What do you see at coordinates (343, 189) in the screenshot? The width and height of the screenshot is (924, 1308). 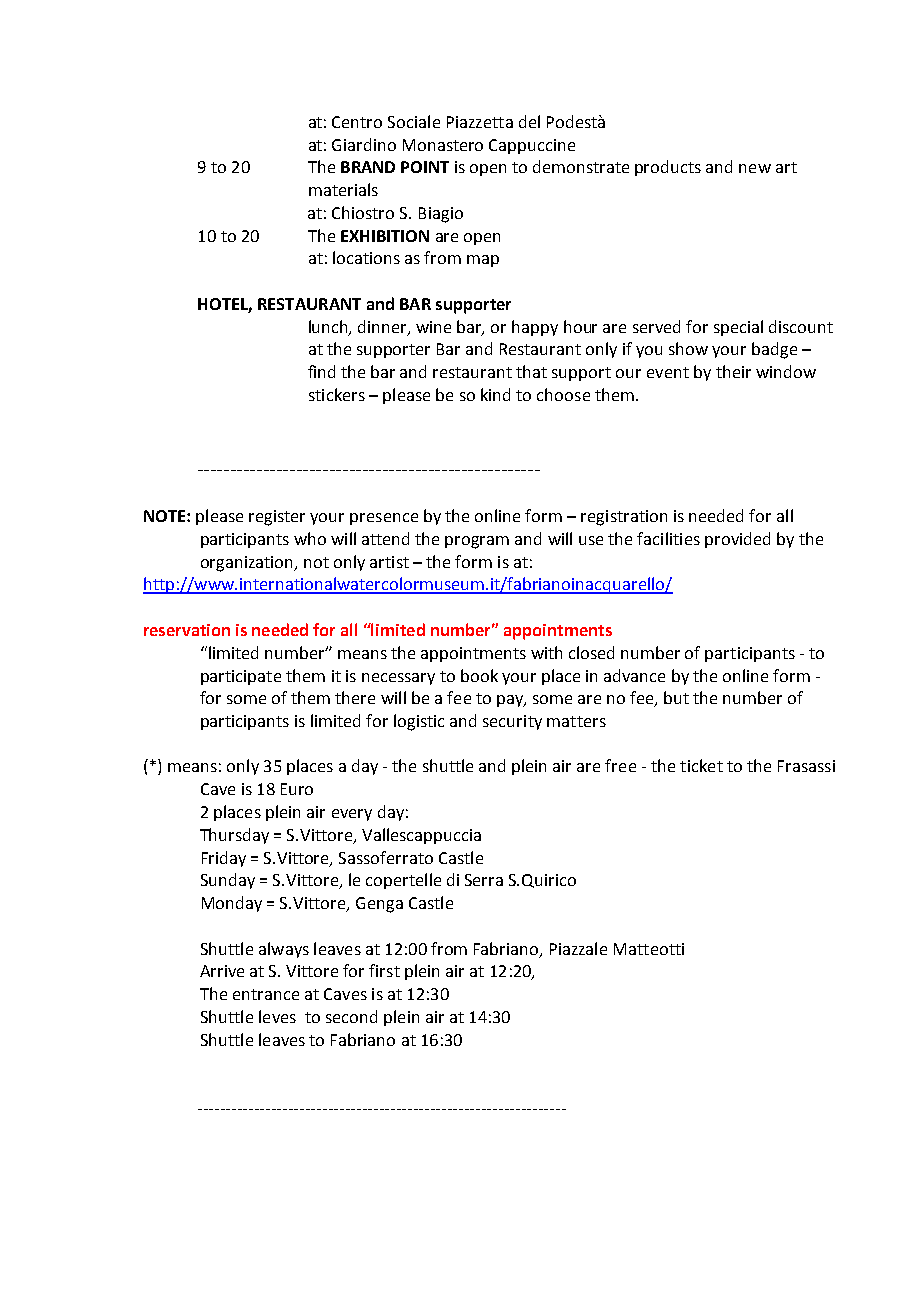 I see `materials` at bounding box center [343, 189].
